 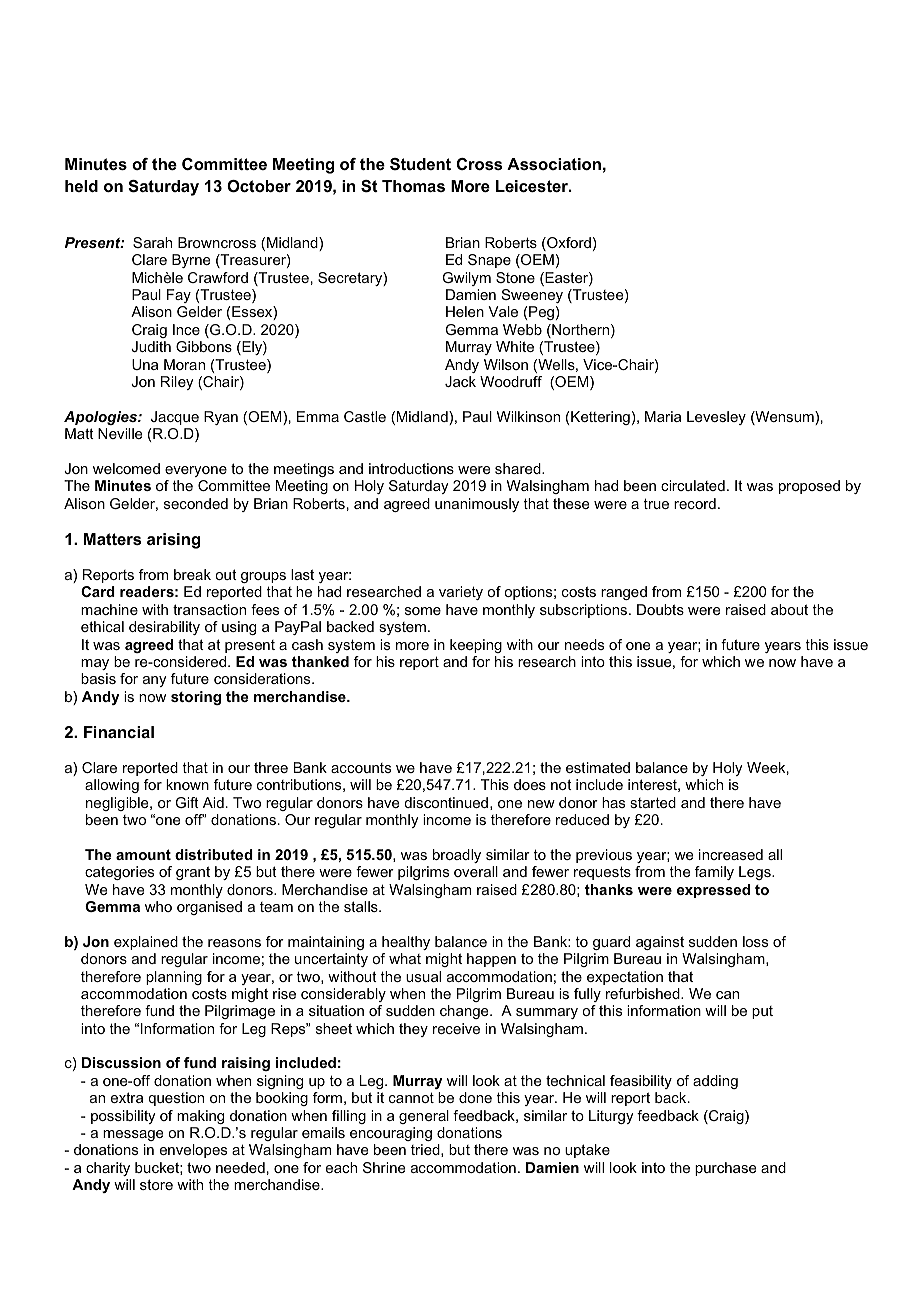 What do you see at coordinates (713, 891) in the image?
I see `expressed` at bounding box center [713, 891].
